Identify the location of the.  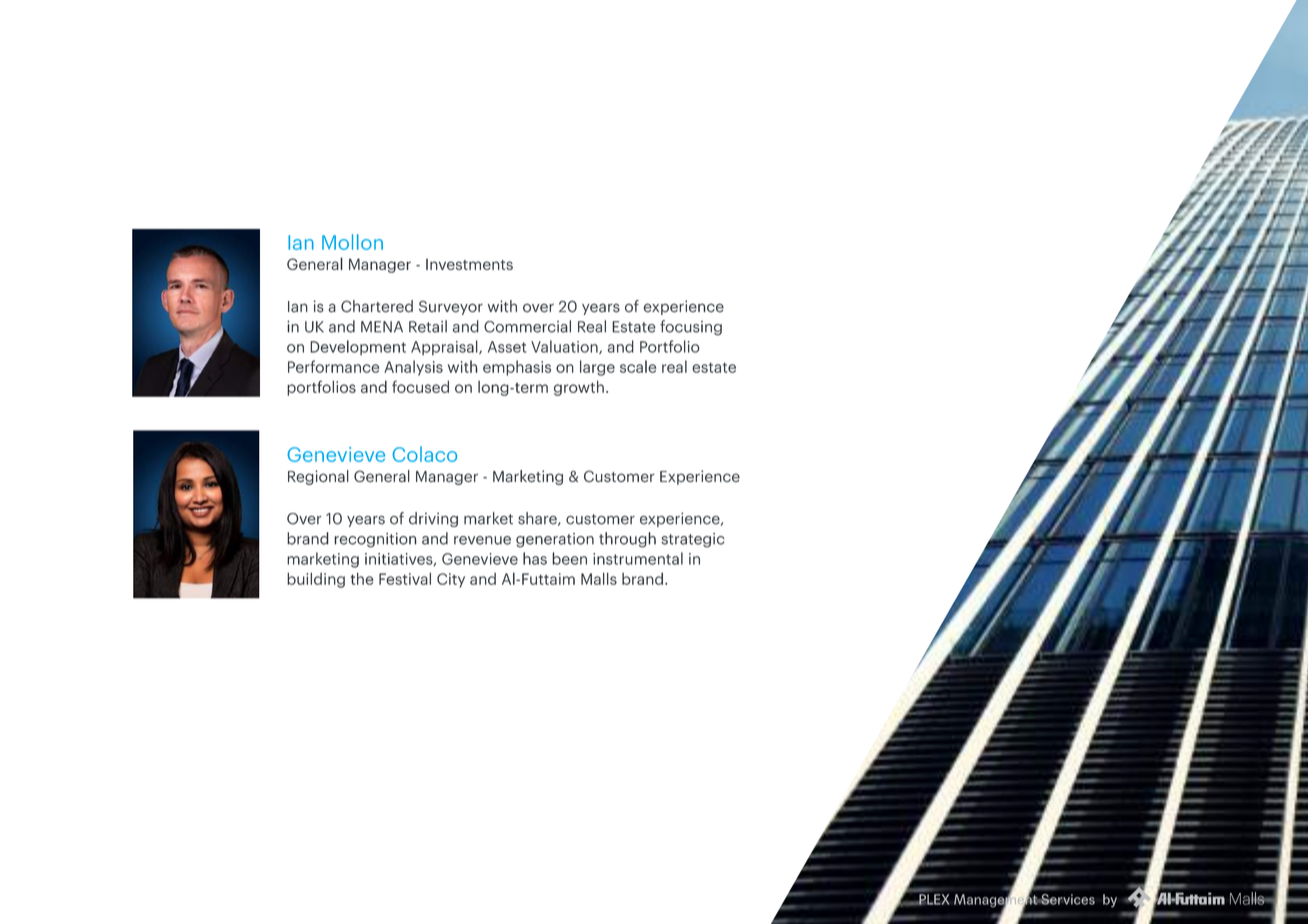
(362, 578).
